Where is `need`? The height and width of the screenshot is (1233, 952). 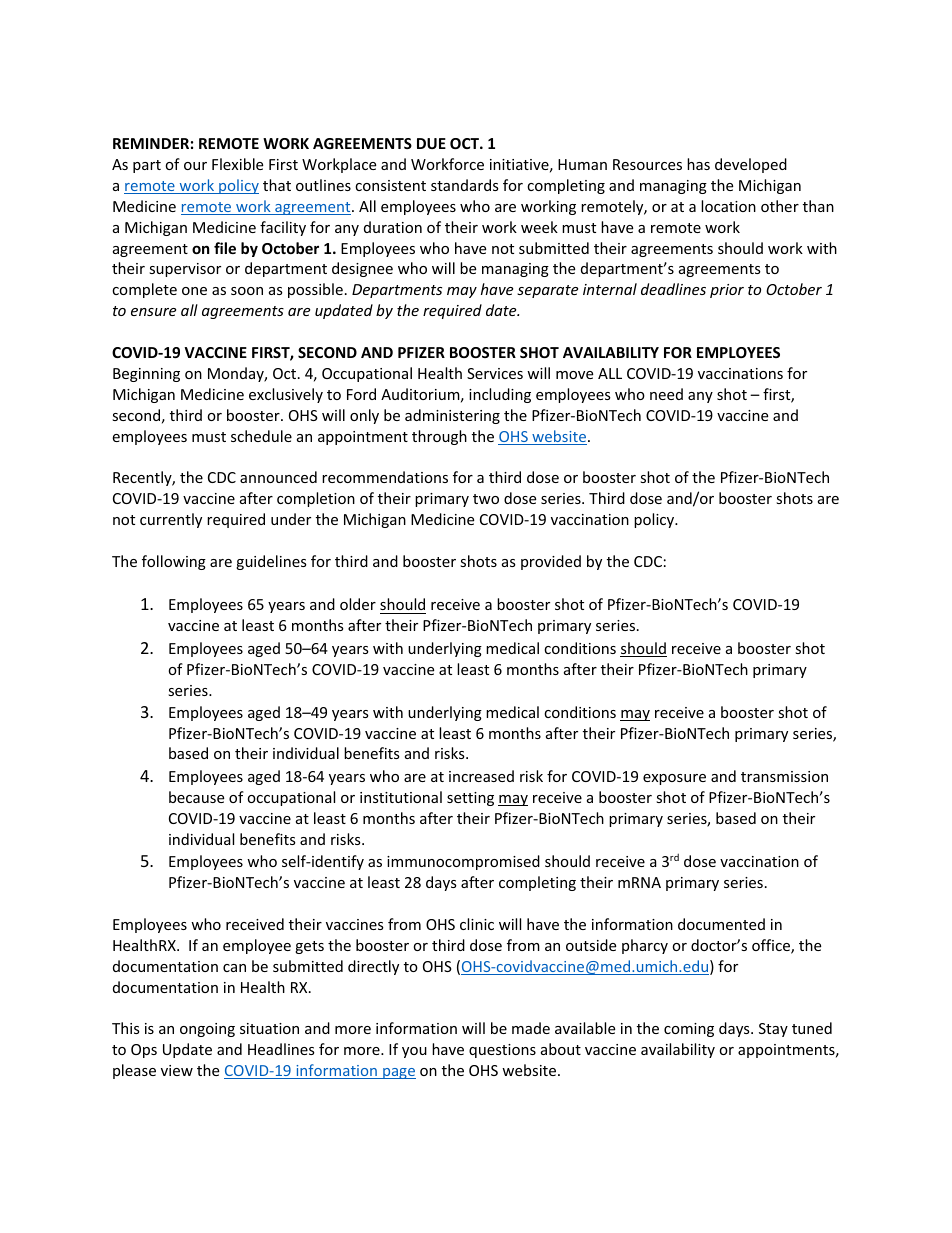
need is located at coordinates (666, 394).
